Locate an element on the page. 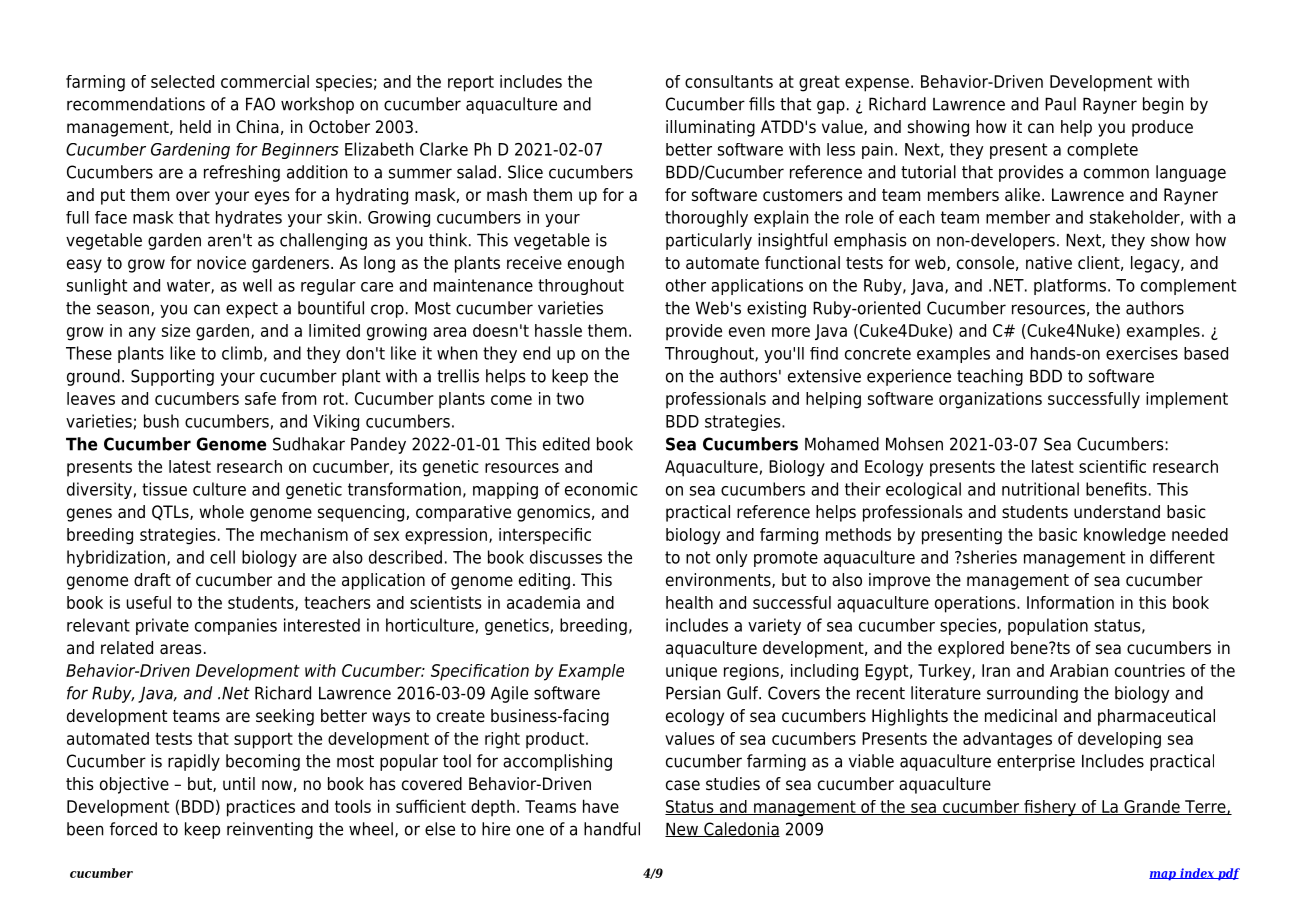  Information is located at coordinates (1070, 602).
